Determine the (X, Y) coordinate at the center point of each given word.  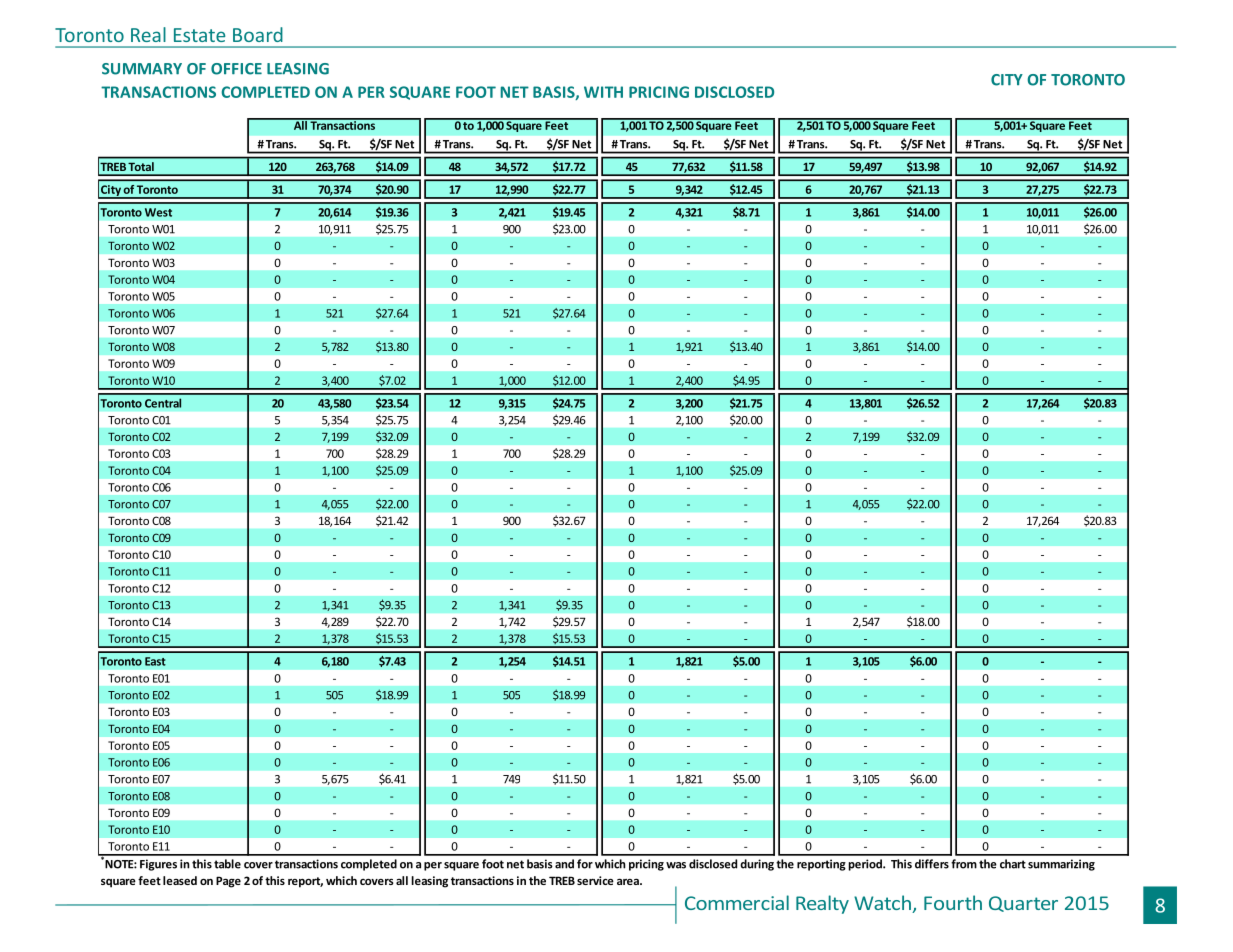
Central (163, 403)
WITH (603, 92)
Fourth (953, 902)
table (227, 864)
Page (228, 882)
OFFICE (236, 69)
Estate (199, 35)
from (964, 864)
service (595, 880)
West (158, 212)
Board (258, 34)
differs (932, 864)
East (155, 661)
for (585, 864)
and (564, 864)
